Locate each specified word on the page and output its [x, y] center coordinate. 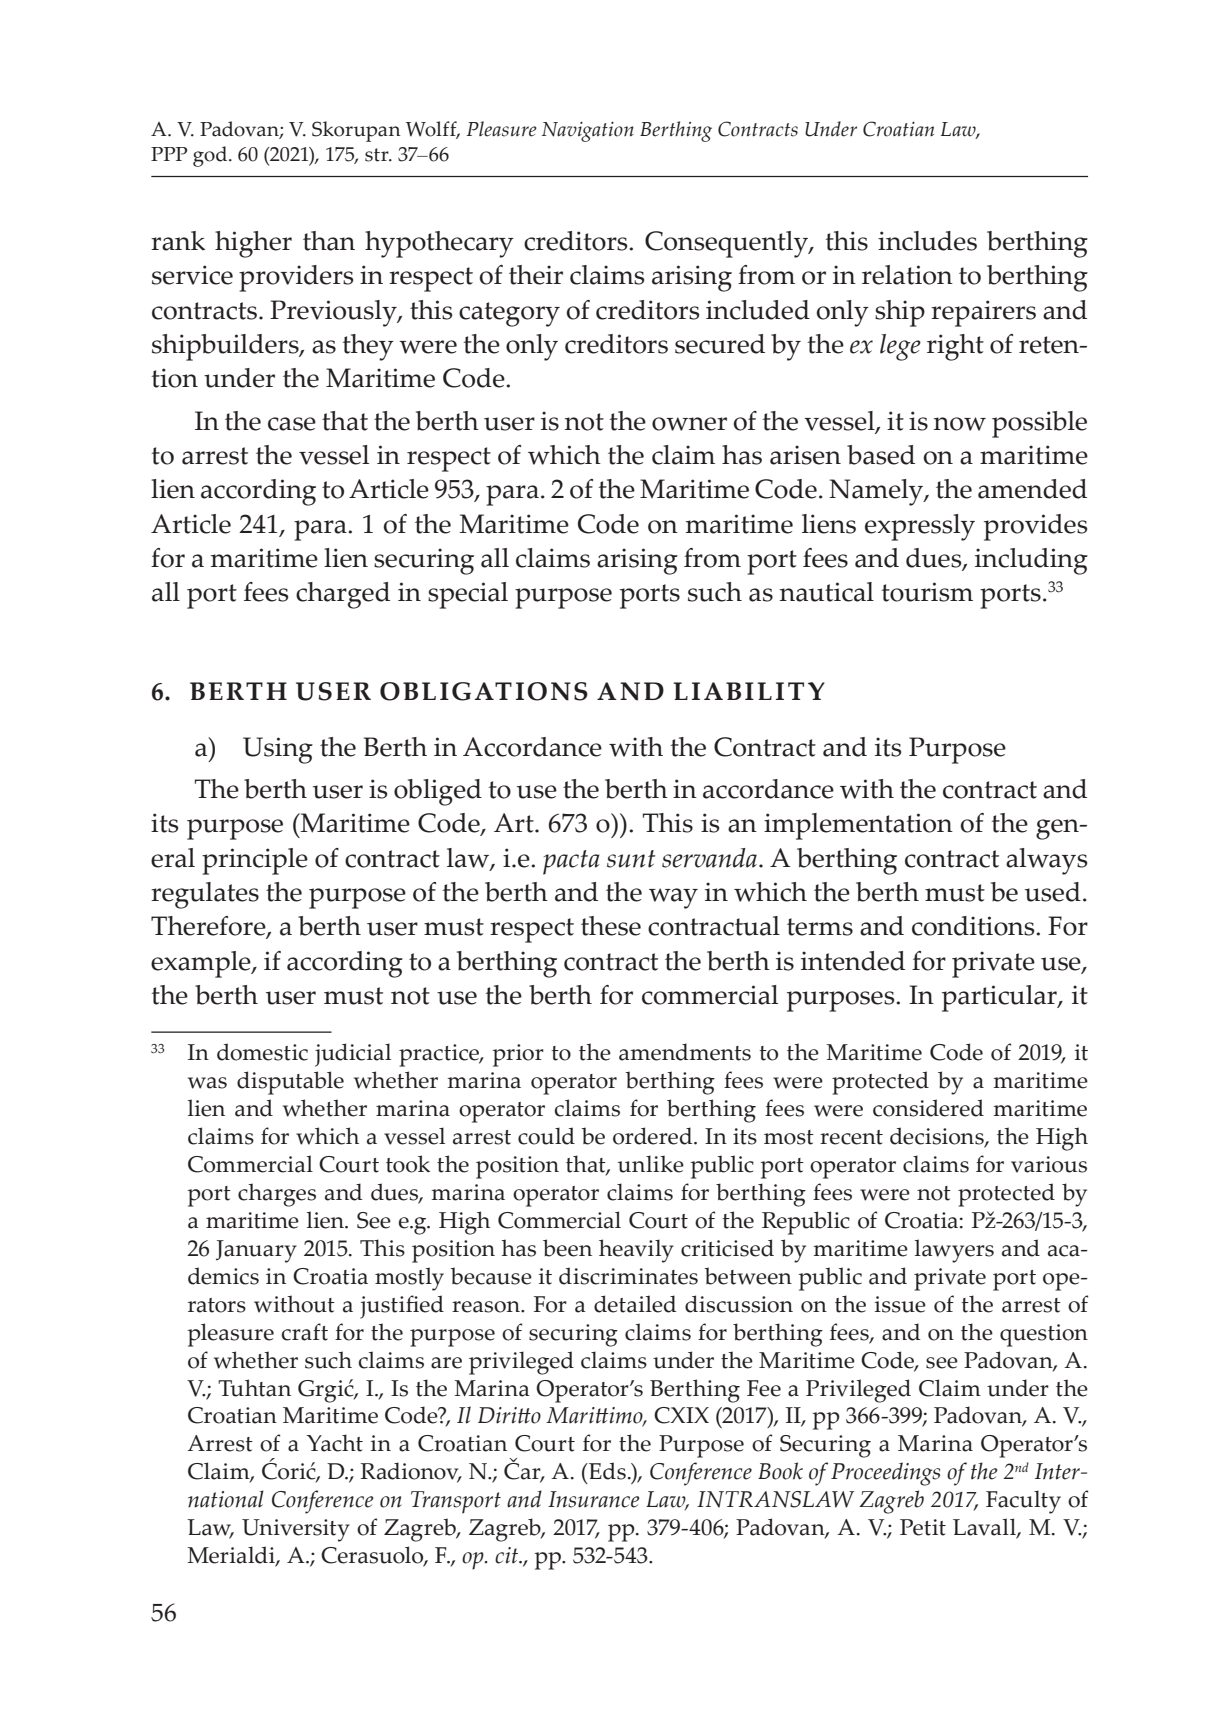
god [211, 156]
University [296, 1530]
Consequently [727, 244]
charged [343, 595]
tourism [927, 592]
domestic [262, 1052]
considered [928, 1108]
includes [927, 241]
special [468, 595]
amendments [685, 1052]
